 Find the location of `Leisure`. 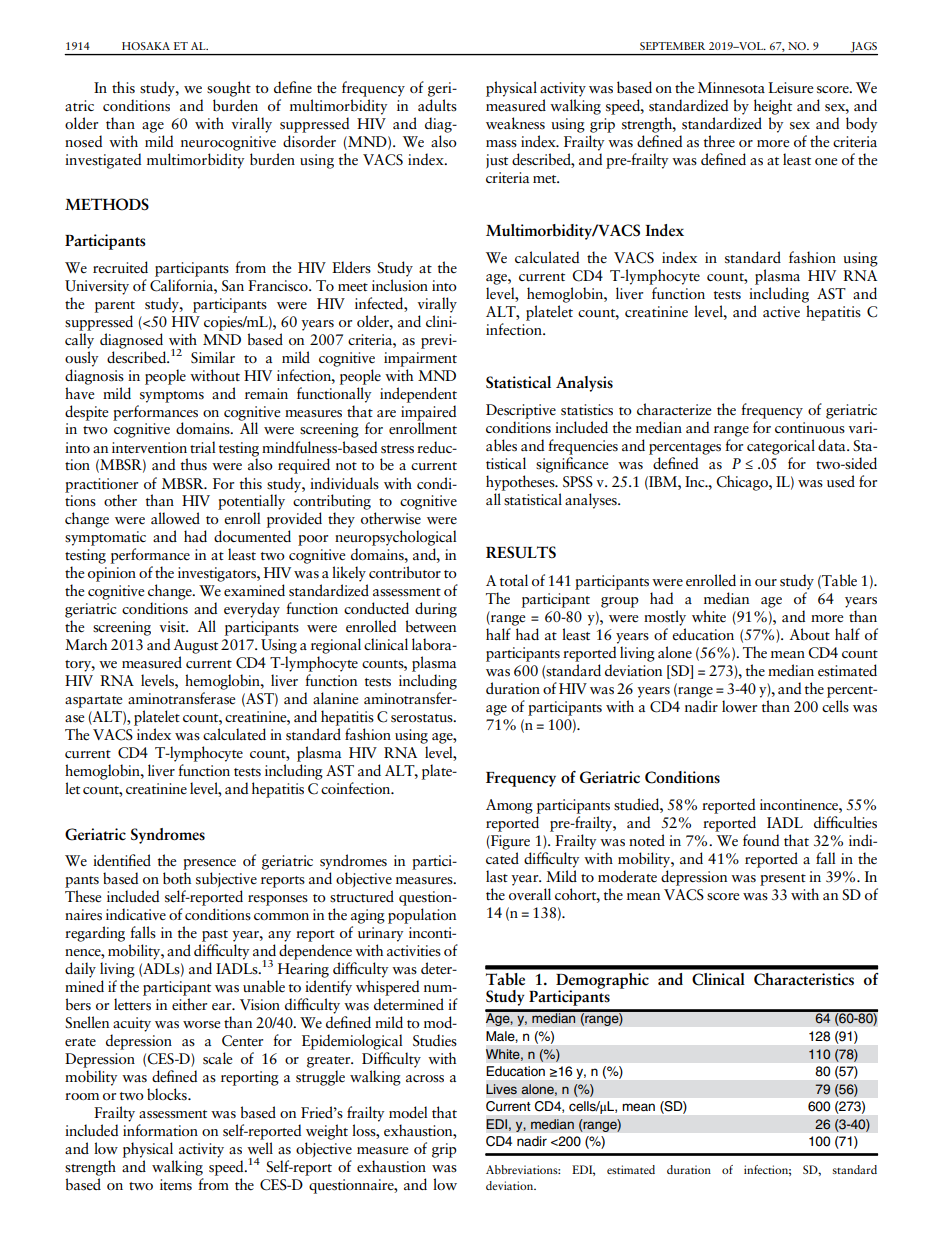

Leisure is located at coordinates (790, 88).
